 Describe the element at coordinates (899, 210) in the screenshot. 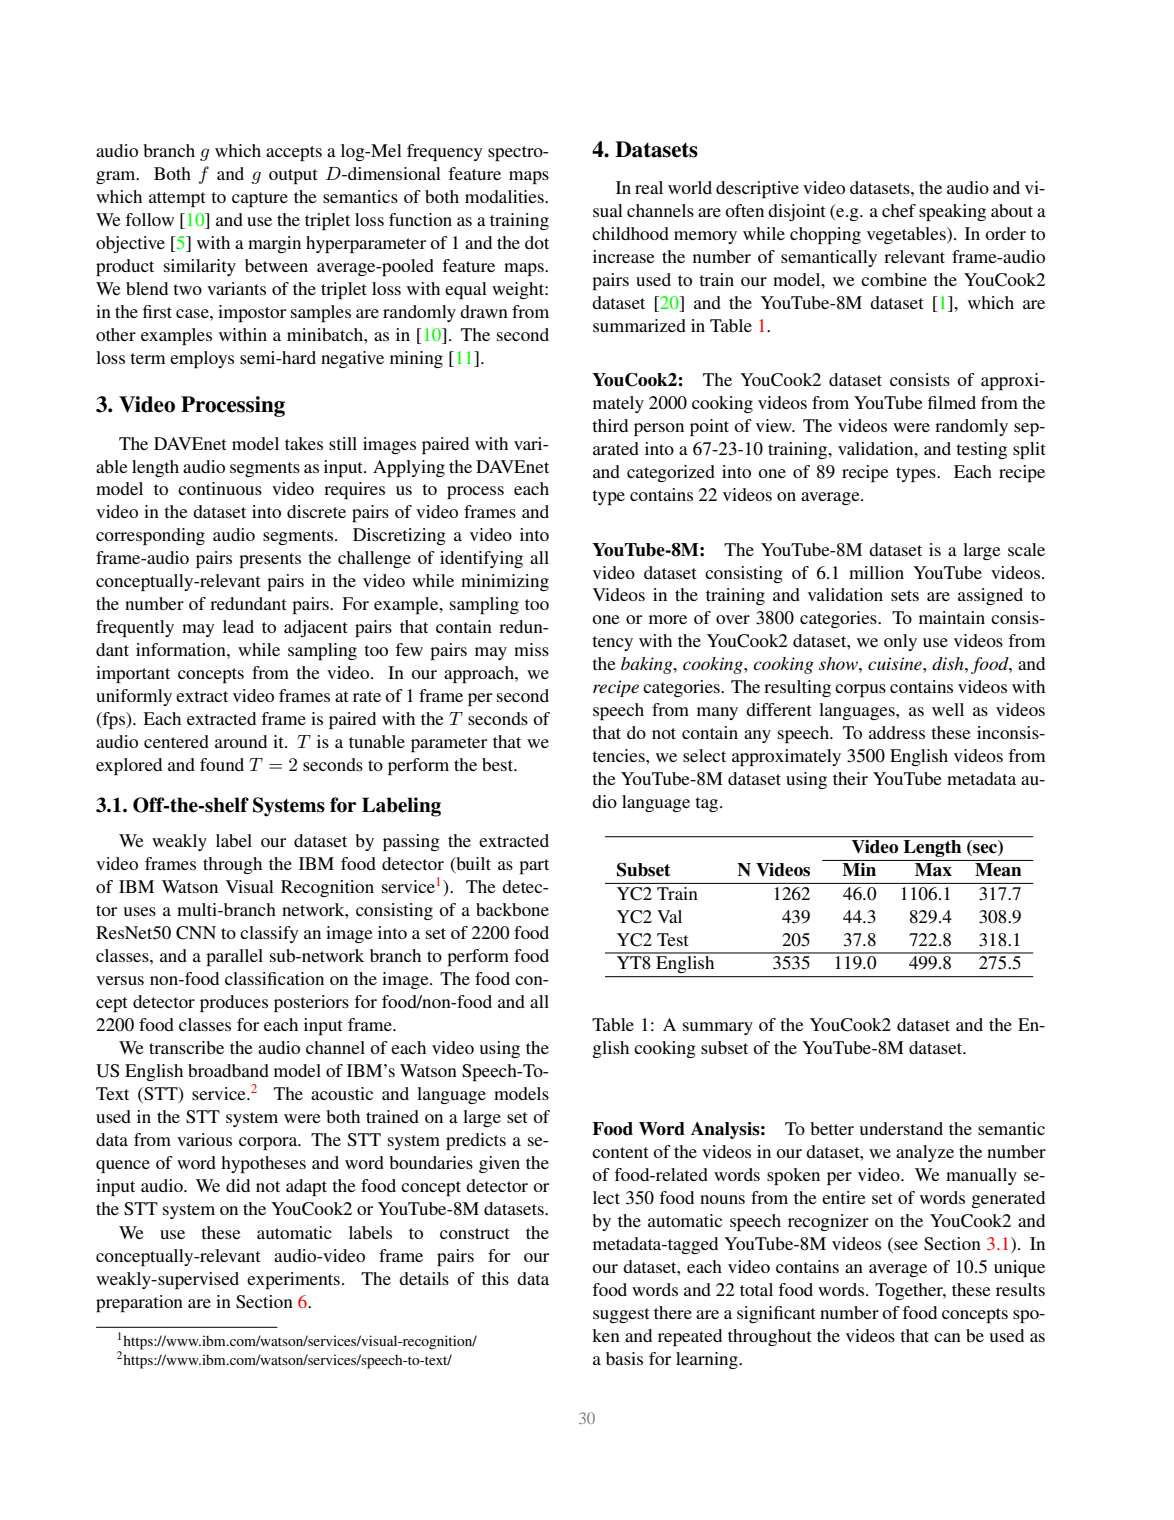

I see `chef` at that location.
